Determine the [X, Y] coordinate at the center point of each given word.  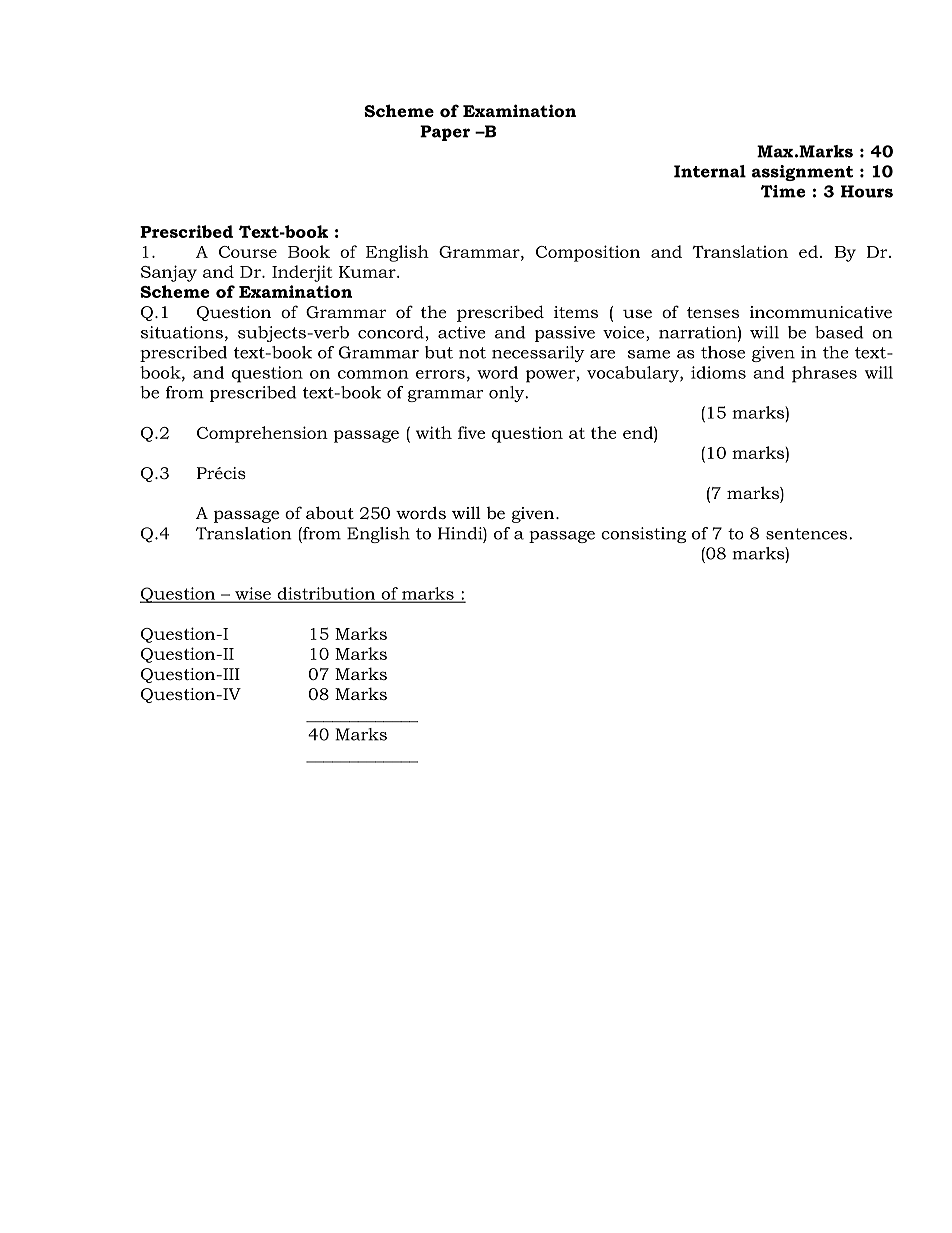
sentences [808, 534]
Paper [445, 133]
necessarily [538, 354]
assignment [802, 173]
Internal [710, 171]
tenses [713, 312]
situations [182, 332]
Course [248, 252]
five [471, 432]
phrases [824, 374]
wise [253, 594]
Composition [588, 253]
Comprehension [262, 434]
